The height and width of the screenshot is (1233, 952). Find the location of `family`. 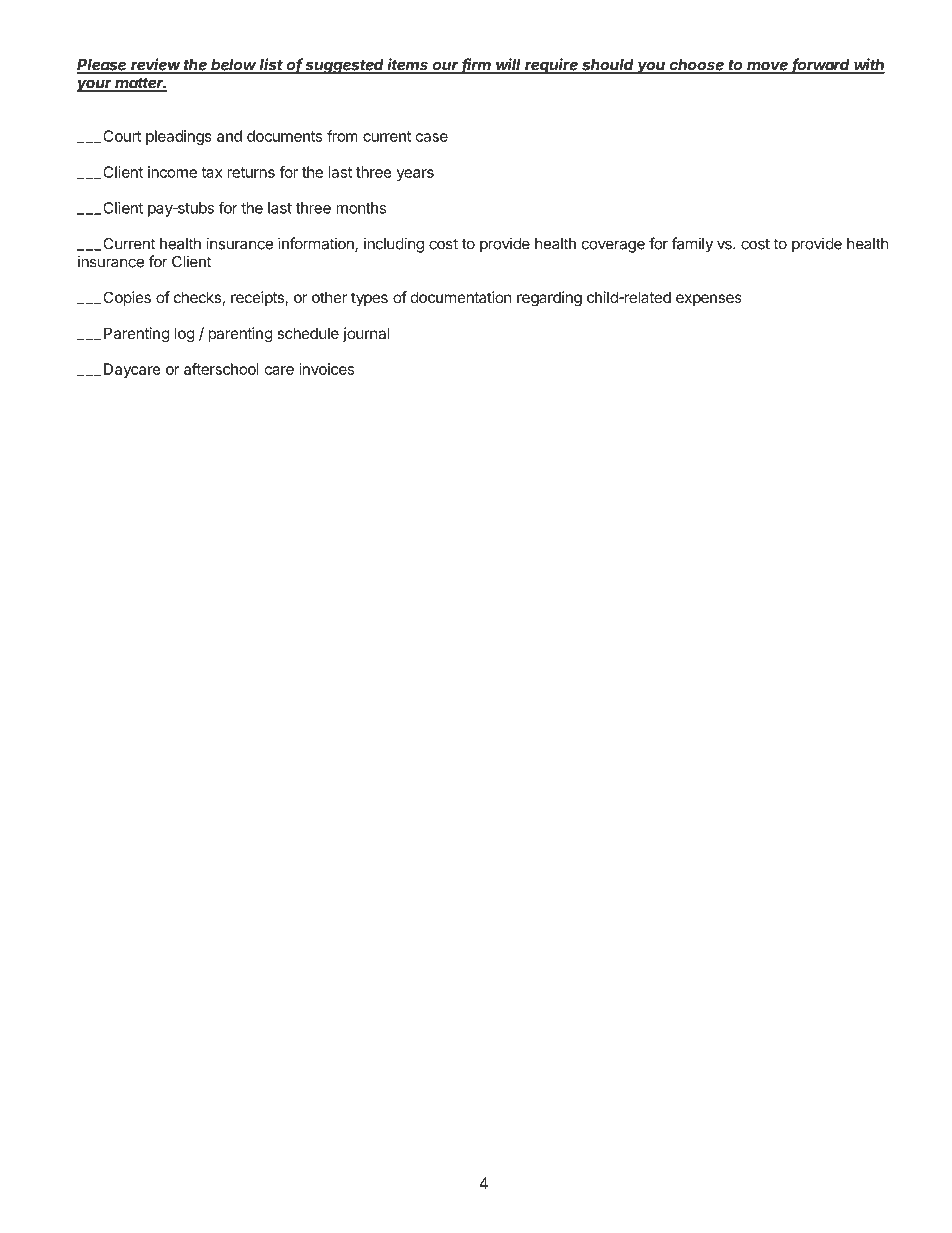

family is located at coordinates (692, 245).
